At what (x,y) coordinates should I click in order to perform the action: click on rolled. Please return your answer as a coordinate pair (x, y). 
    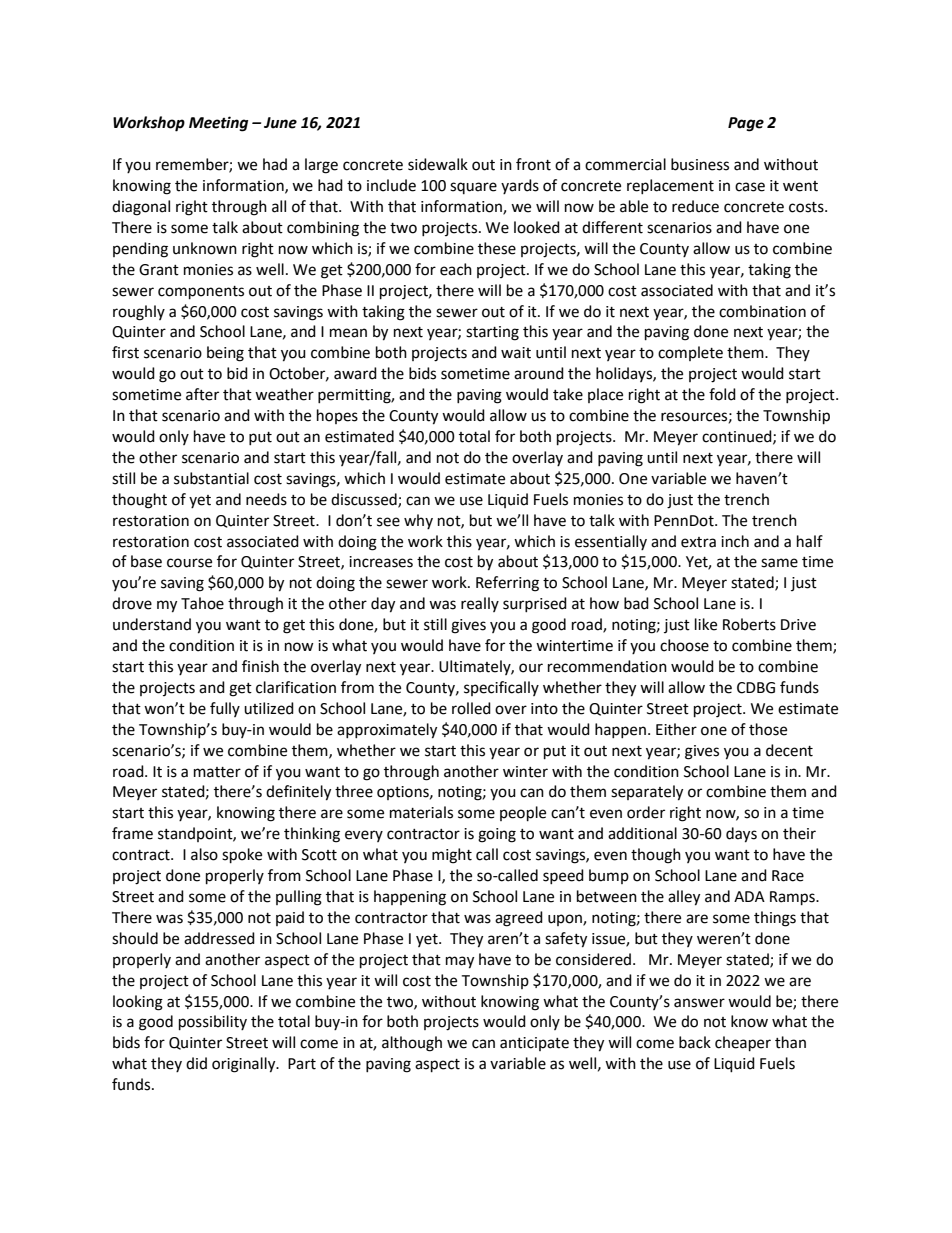
    Looking at the image, I should click on (471, 708).
